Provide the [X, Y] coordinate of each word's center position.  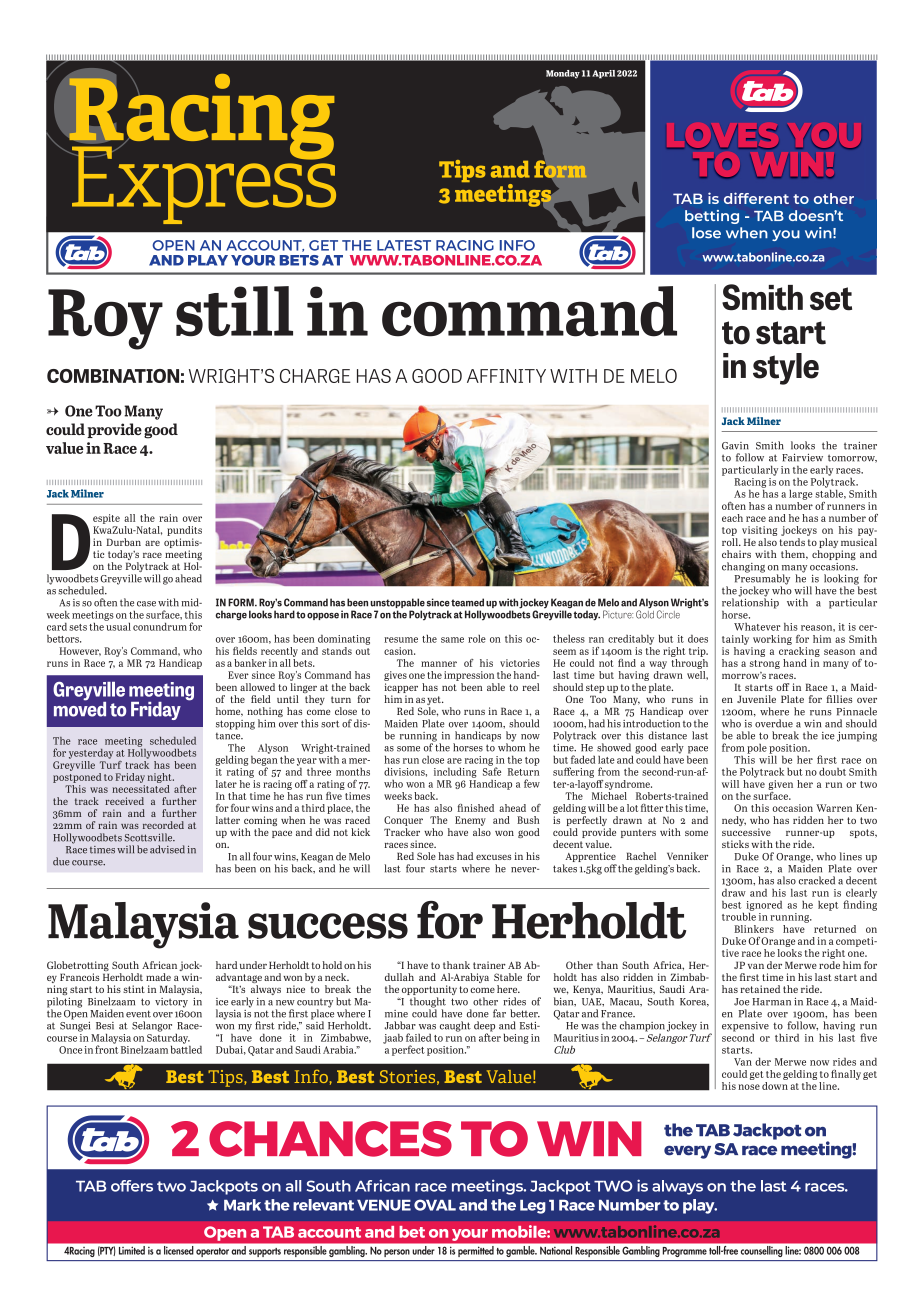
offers [132, 1186]
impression [469, 676]
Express [203, 184]
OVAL [435, 1205]
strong [765, 664]
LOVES [722, 139]
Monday [563, 74]
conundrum [160, 626]
